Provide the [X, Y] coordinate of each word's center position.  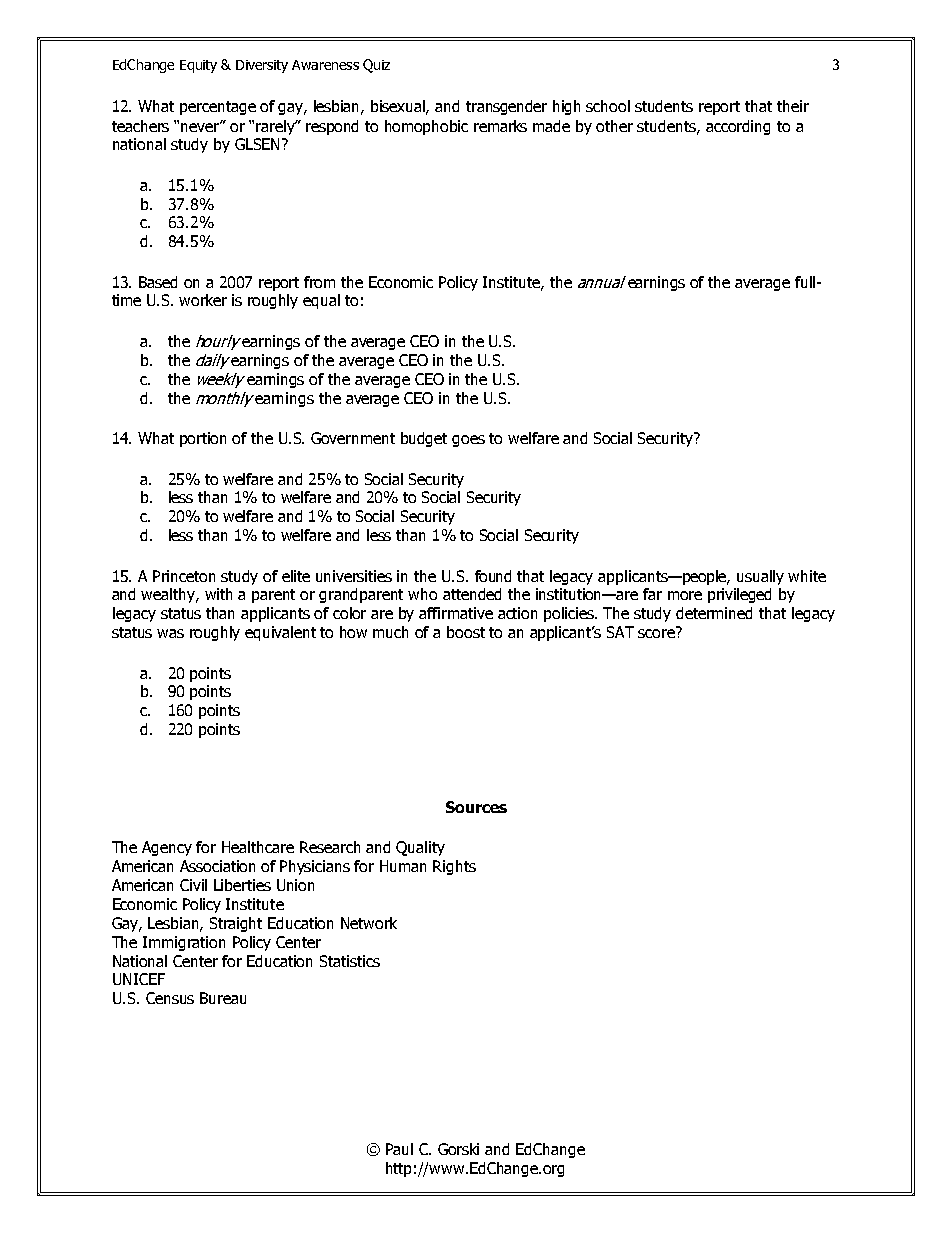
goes [468, 441]
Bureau [223, 998]
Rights [454, 867]
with [218, 594]
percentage [218, 108]
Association [217, 866]
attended [472, 594]
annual [602, 282]
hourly [218, 342]
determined [714, 613]
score [657, 632]
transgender [506, 107]
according [738, 127]
